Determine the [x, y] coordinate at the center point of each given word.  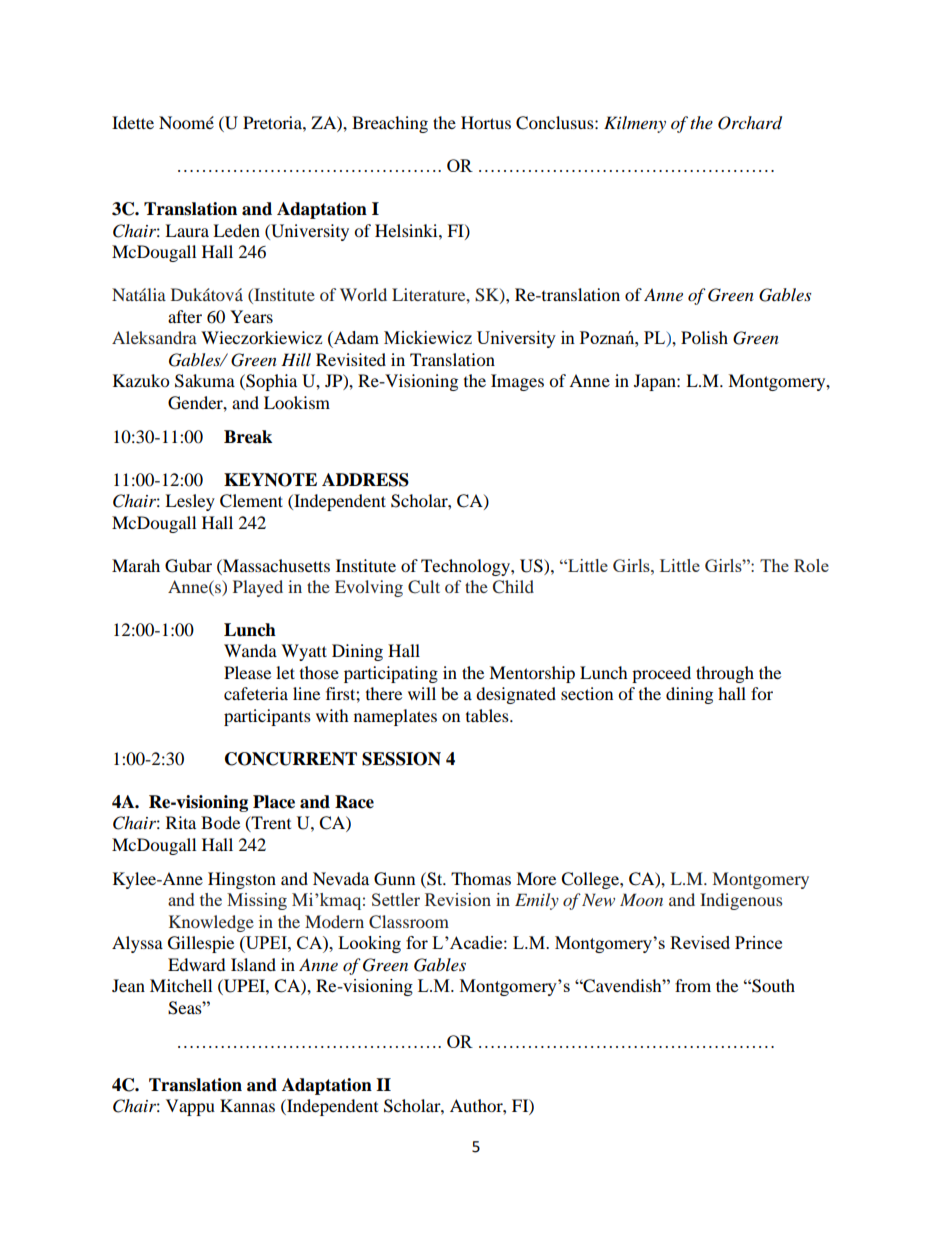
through [725, 674]
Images [517, 382]
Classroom [409, 922]
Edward [197, 964]
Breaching [390, 124]
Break [248, 437]
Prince [758, 942]
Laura [187, 230]
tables [488, 715]
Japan [656, 382]
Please [247, 672]
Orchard [750, 123]
